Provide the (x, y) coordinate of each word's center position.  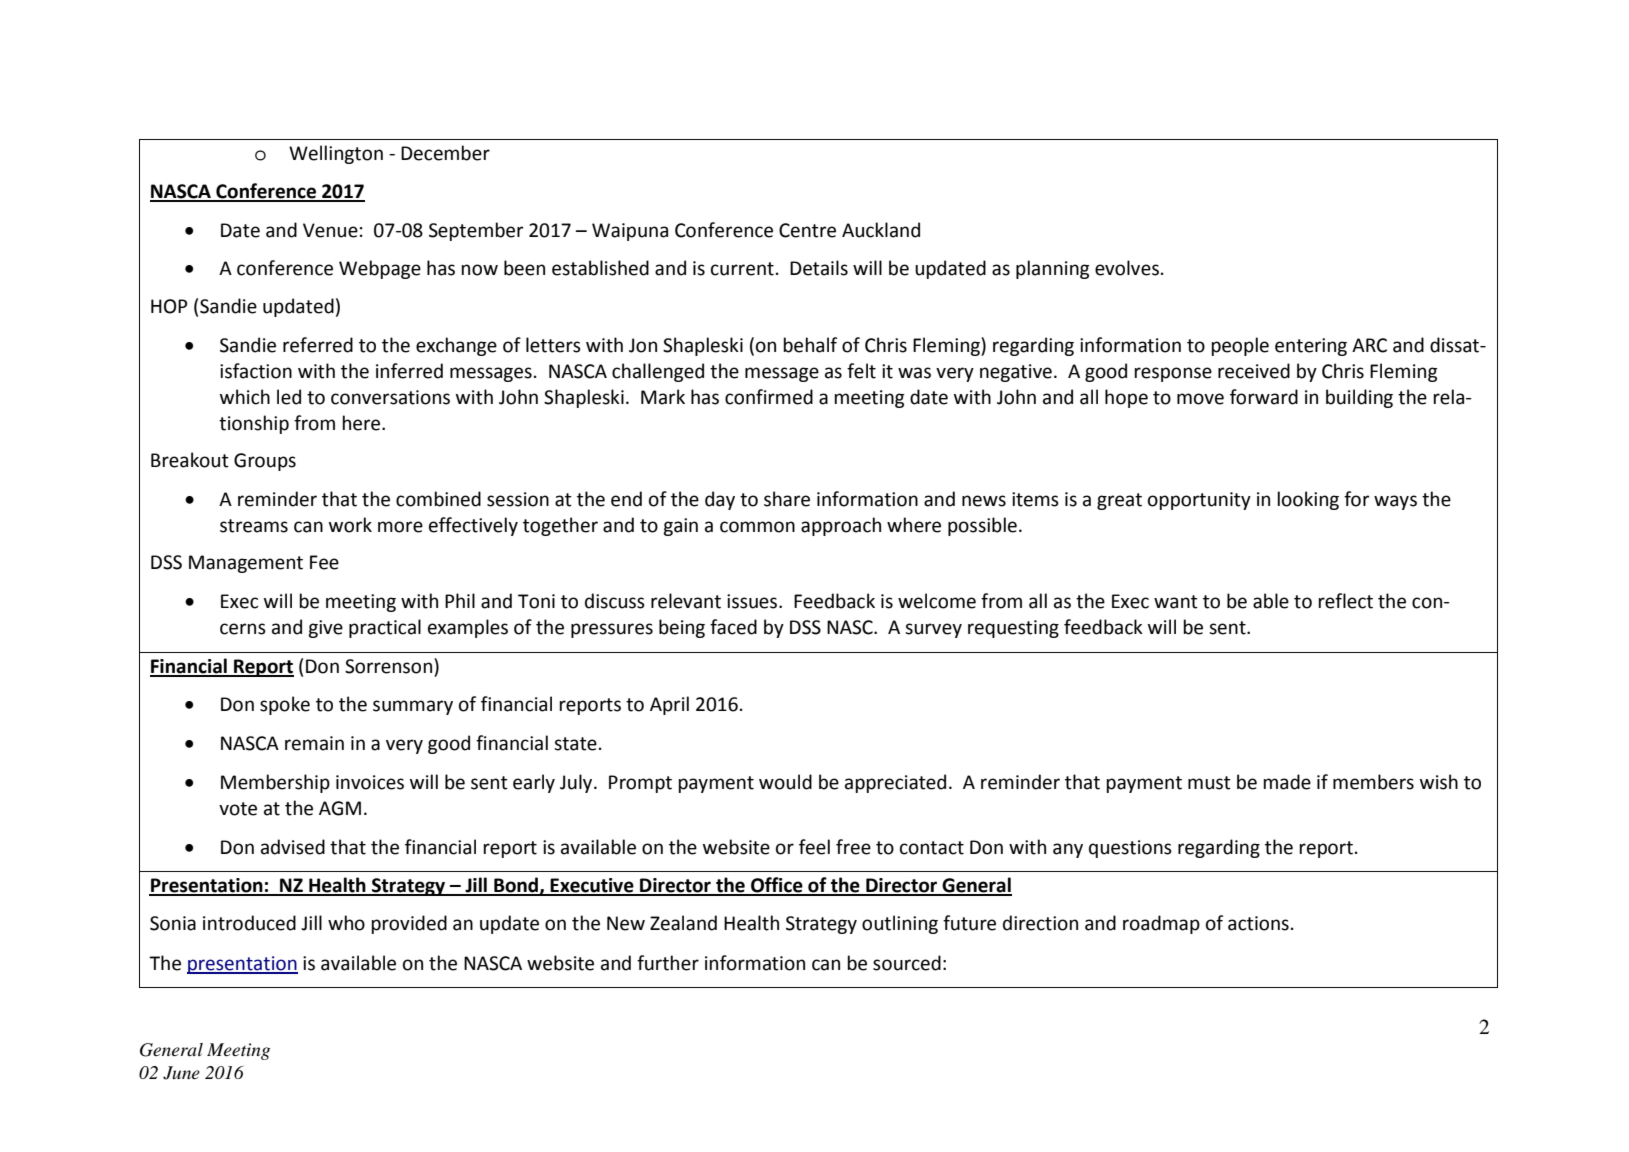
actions (1258, 923)
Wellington (336, 154)
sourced (907, 963)
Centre (807, 230)
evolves (1127, 268)
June (181, 1073)
